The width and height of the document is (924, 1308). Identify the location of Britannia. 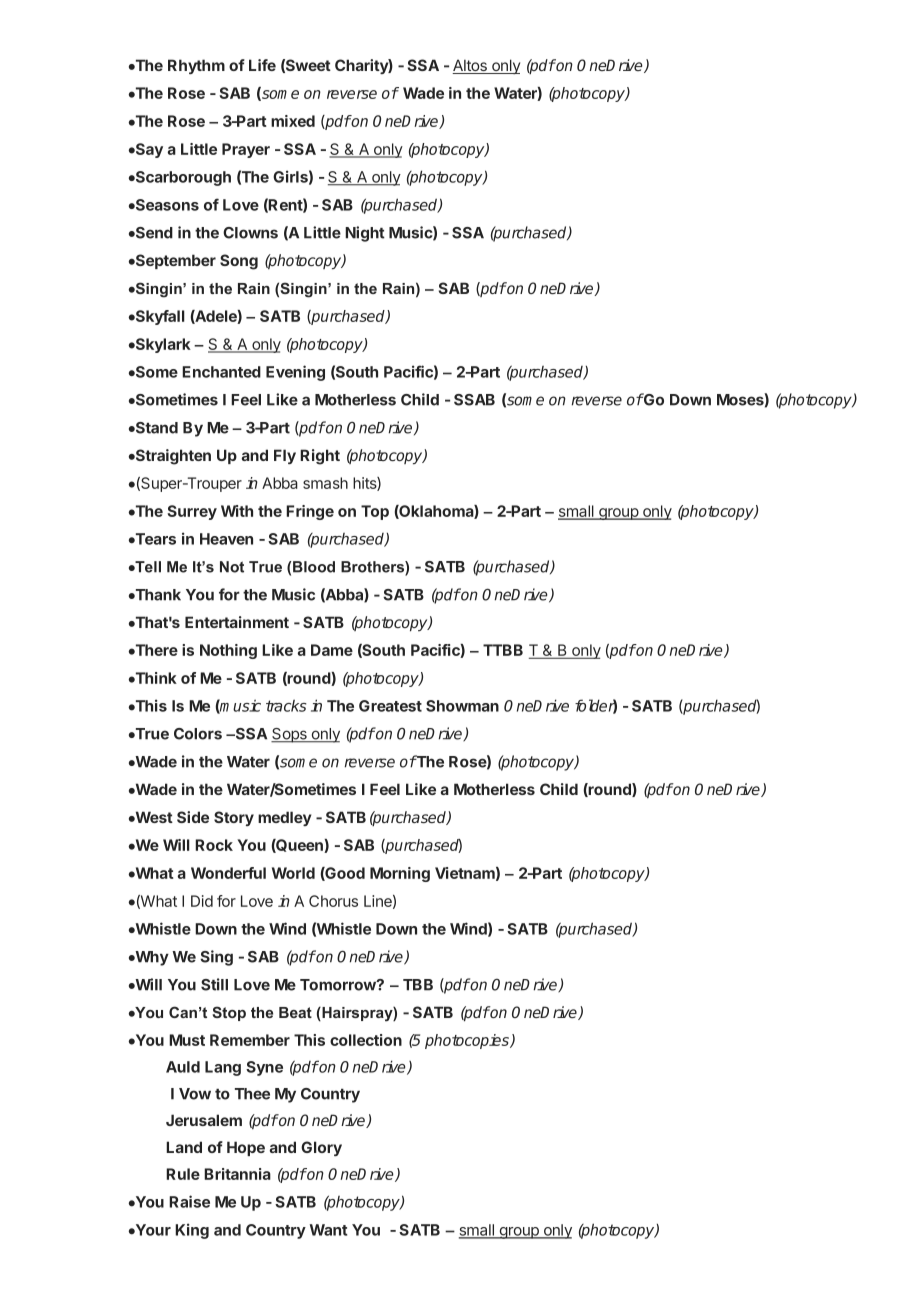
(237, 1174).
